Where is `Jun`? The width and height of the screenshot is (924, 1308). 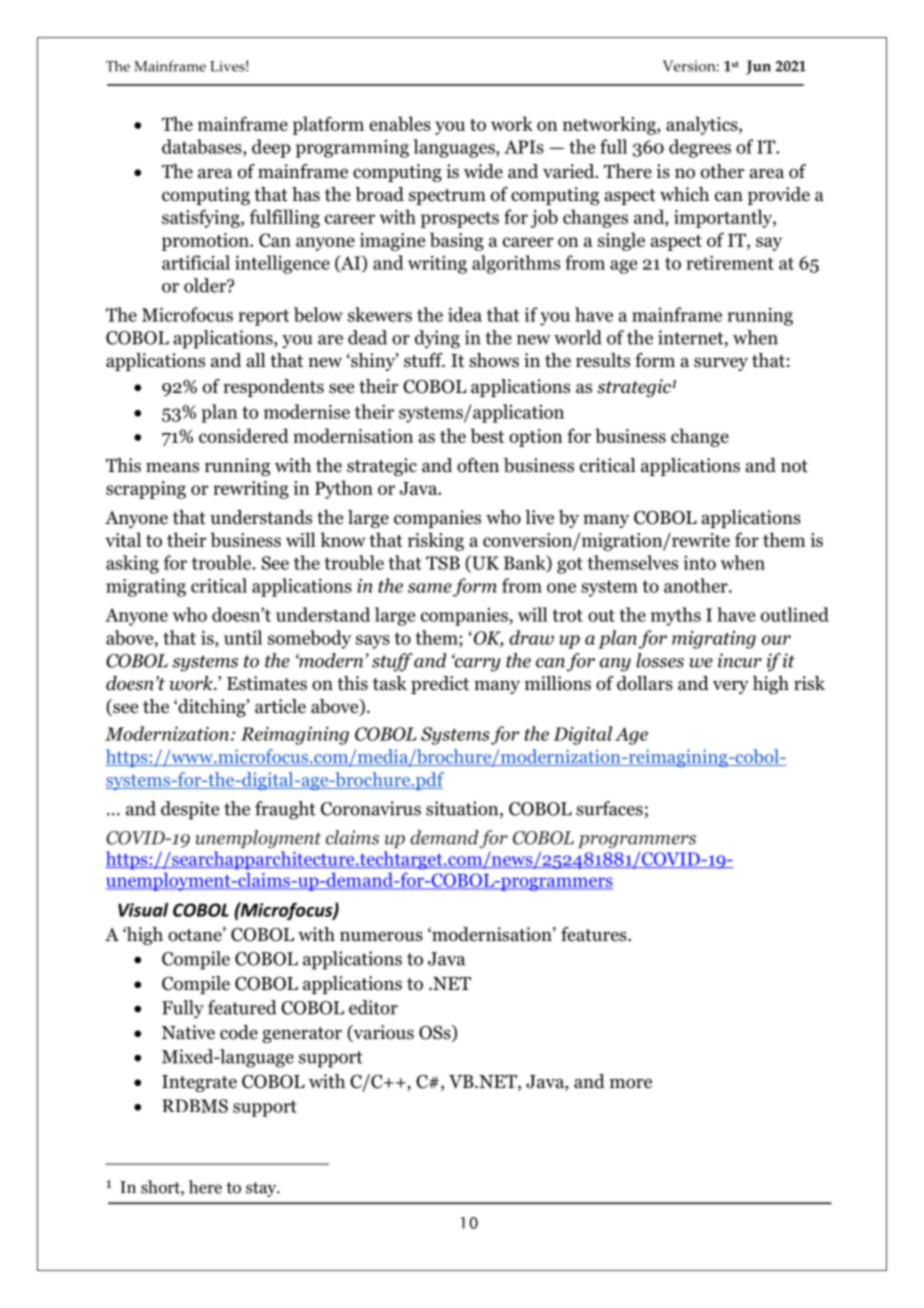
Jun is located at coordinates (758, 67).
